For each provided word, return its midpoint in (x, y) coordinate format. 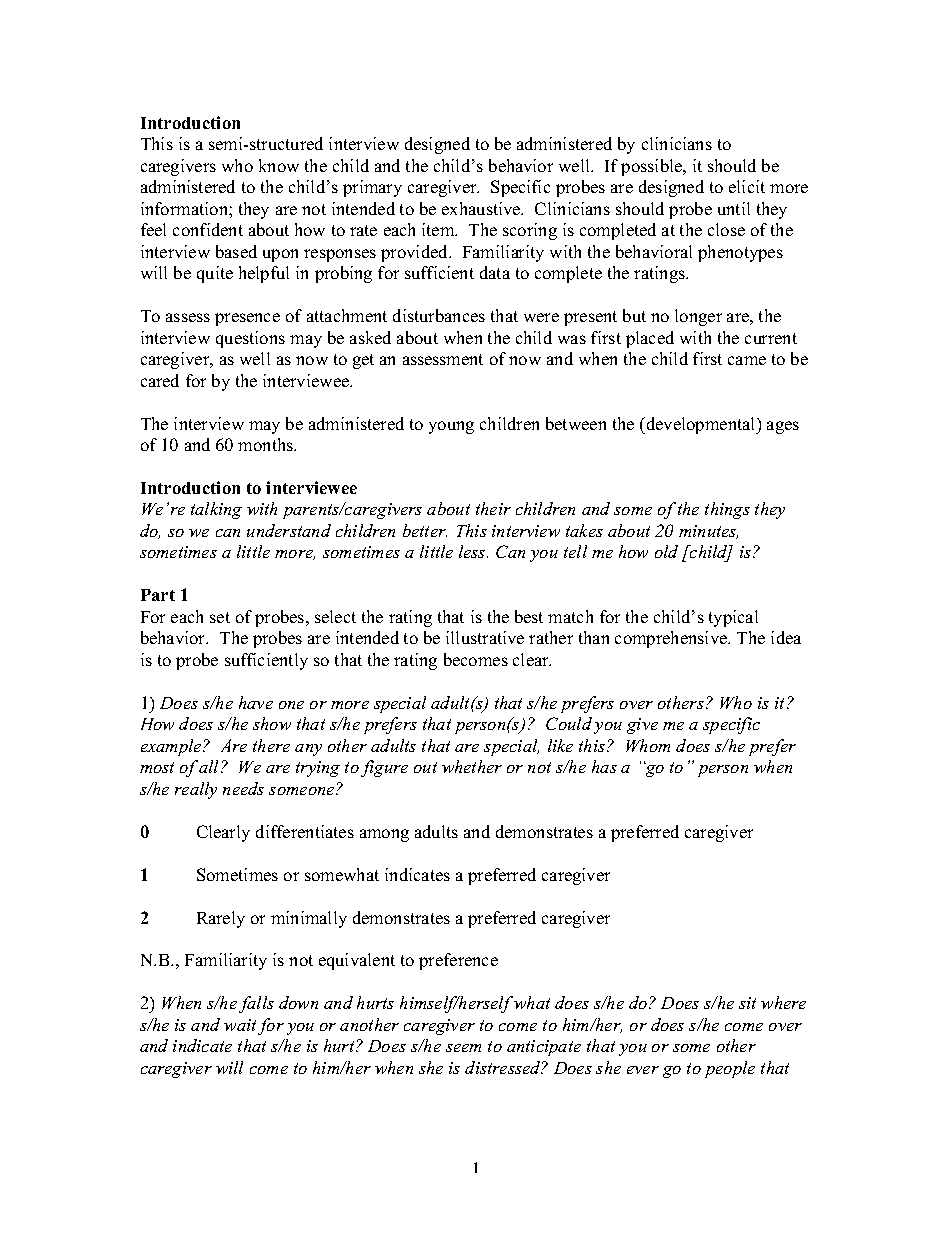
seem (463, 1048)
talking (216, 510)
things (727, 510)
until (734, 208)
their (493, 508)
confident (208, 229)
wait (240, 1025)
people (730, 1069)
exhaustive (482, 208)
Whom (648, 745)
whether (472, 766)
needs (243, 788)
